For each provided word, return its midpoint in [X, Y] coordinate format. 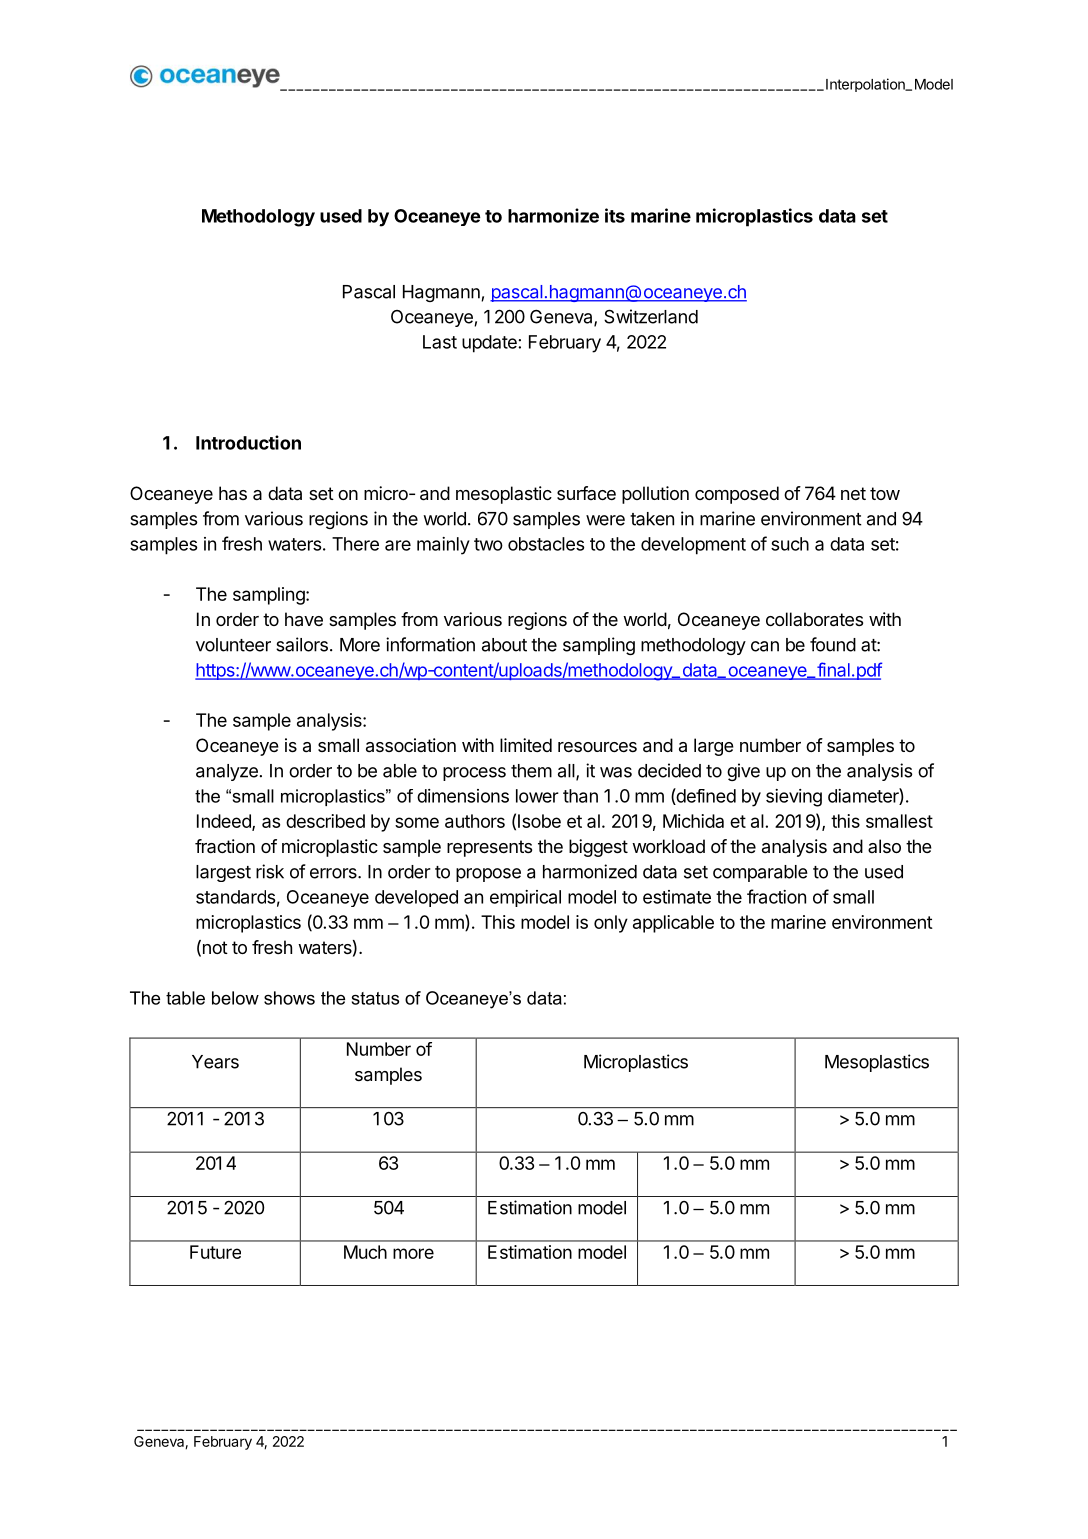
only [611, 924]
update [490, 344]
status [375, 998]
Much [365, 1252]
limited [526, 745]
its [615, 215]
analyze [227, 772]
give [743, 772]
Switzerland [651, 316]
